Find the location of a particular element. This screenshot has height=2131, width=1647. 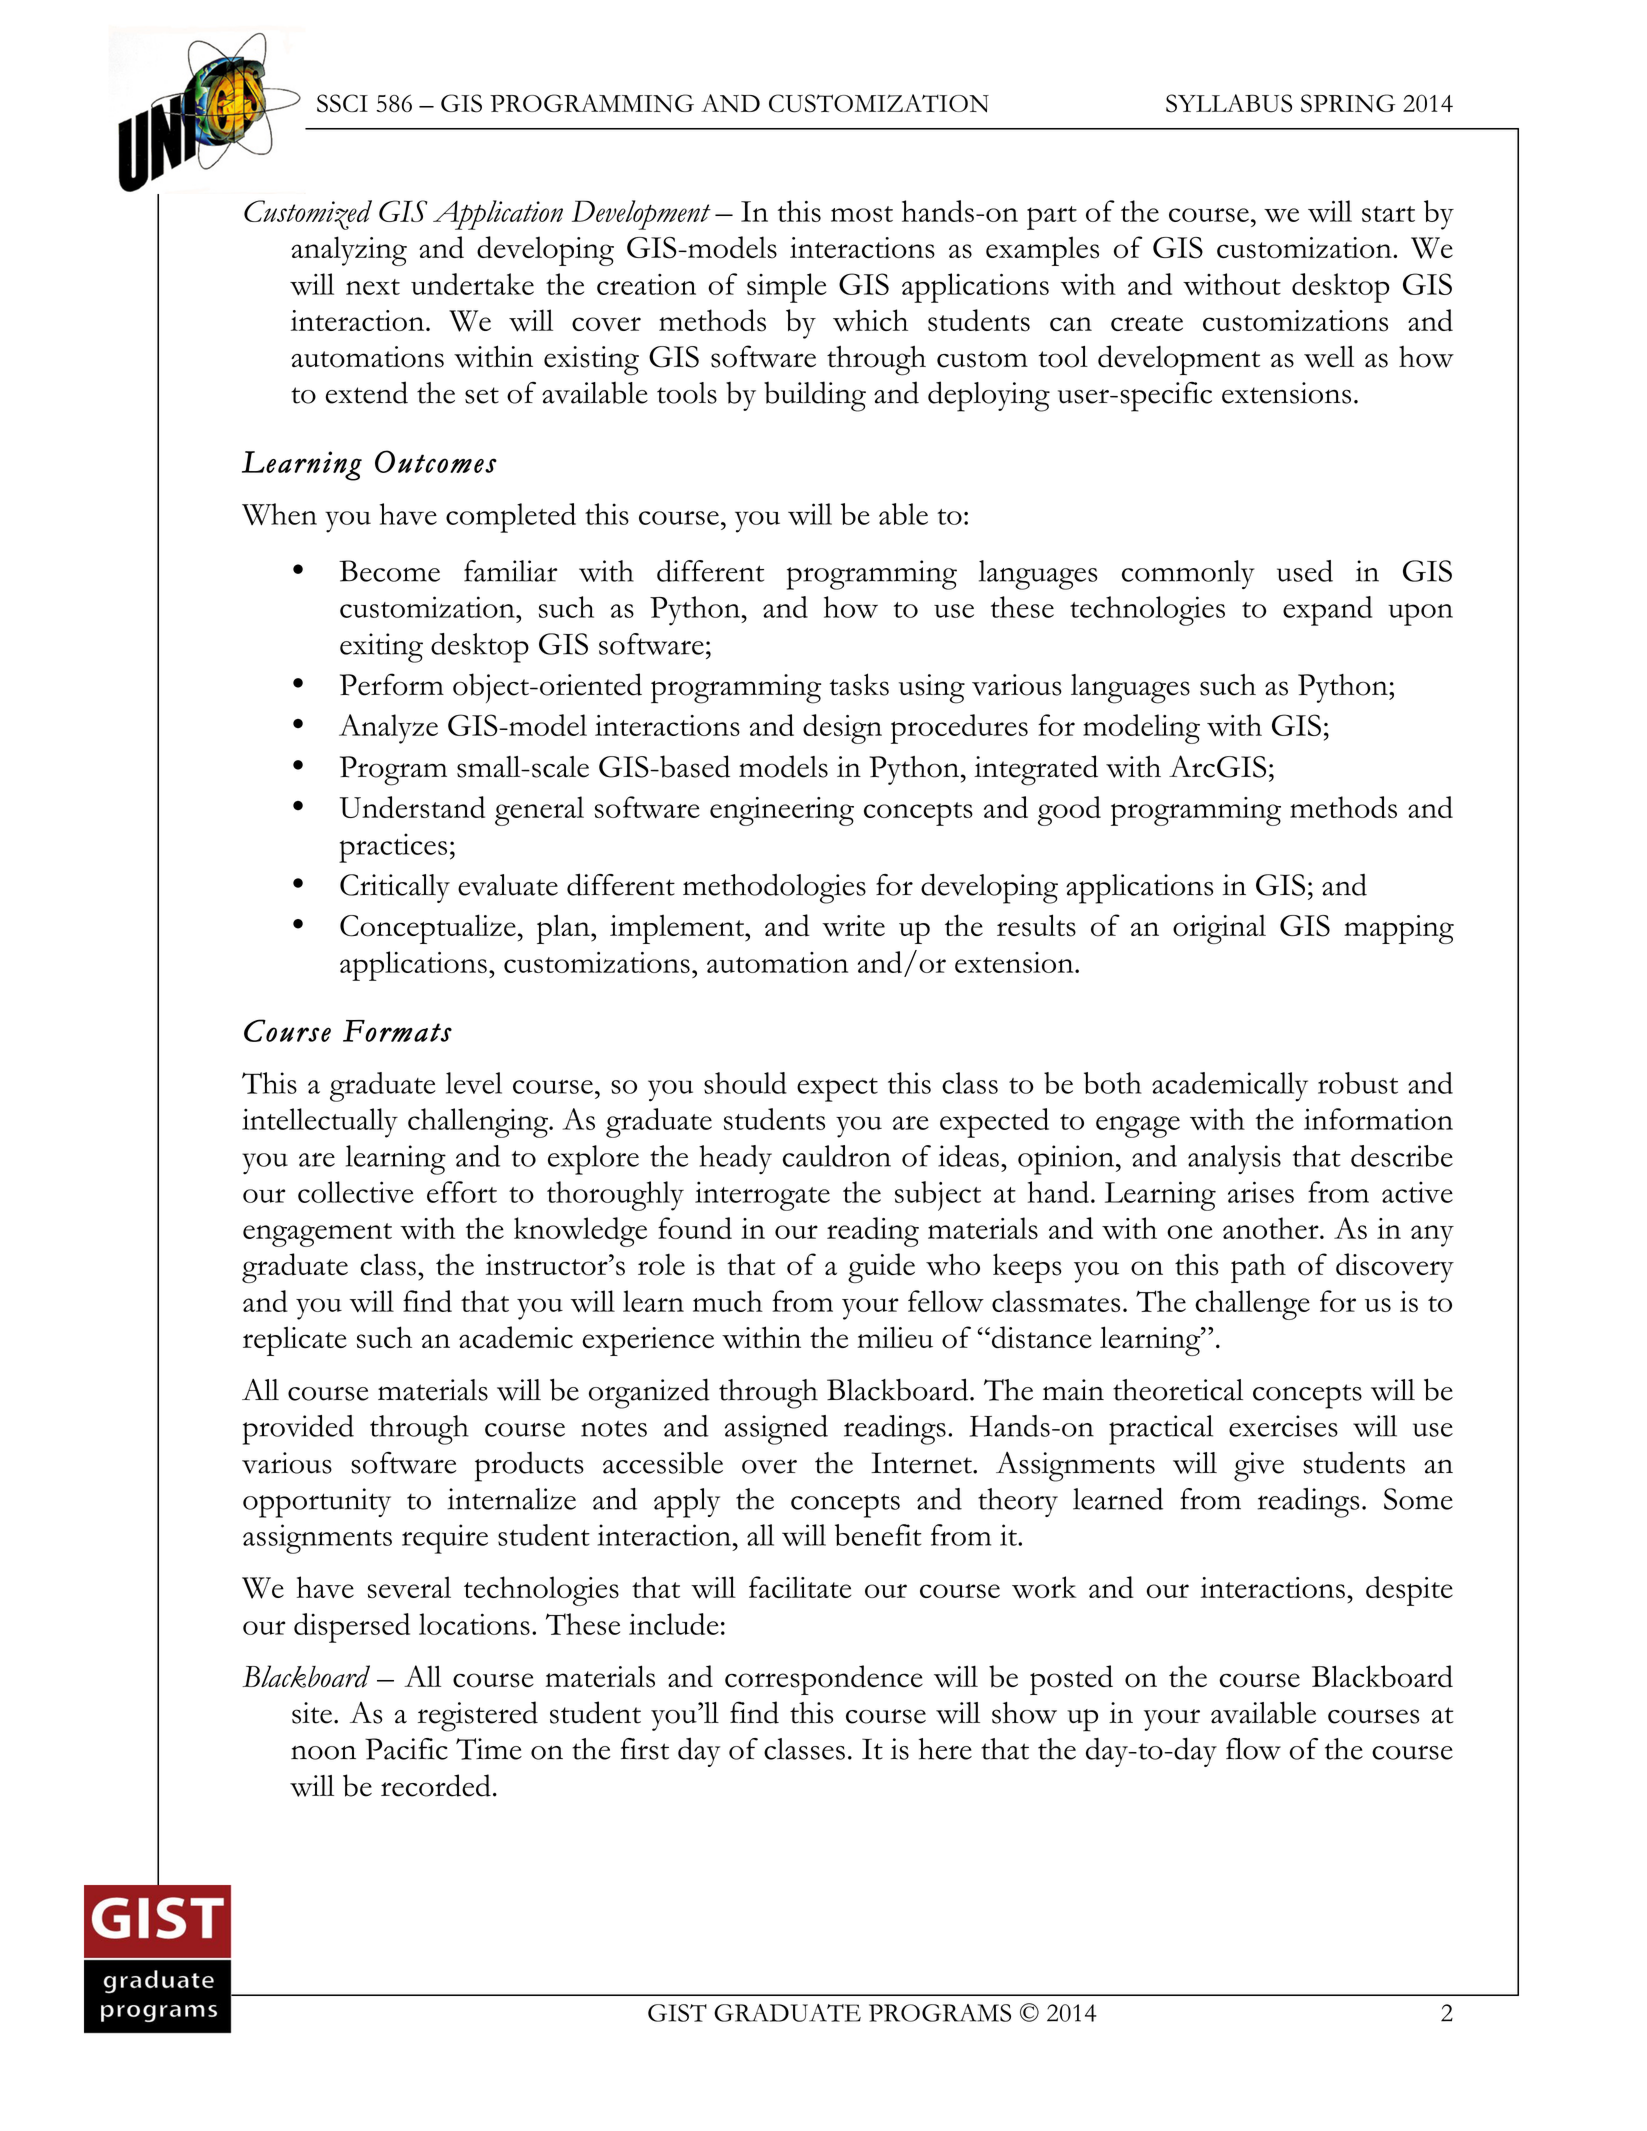

used is located at coordinates (1305, 571).
